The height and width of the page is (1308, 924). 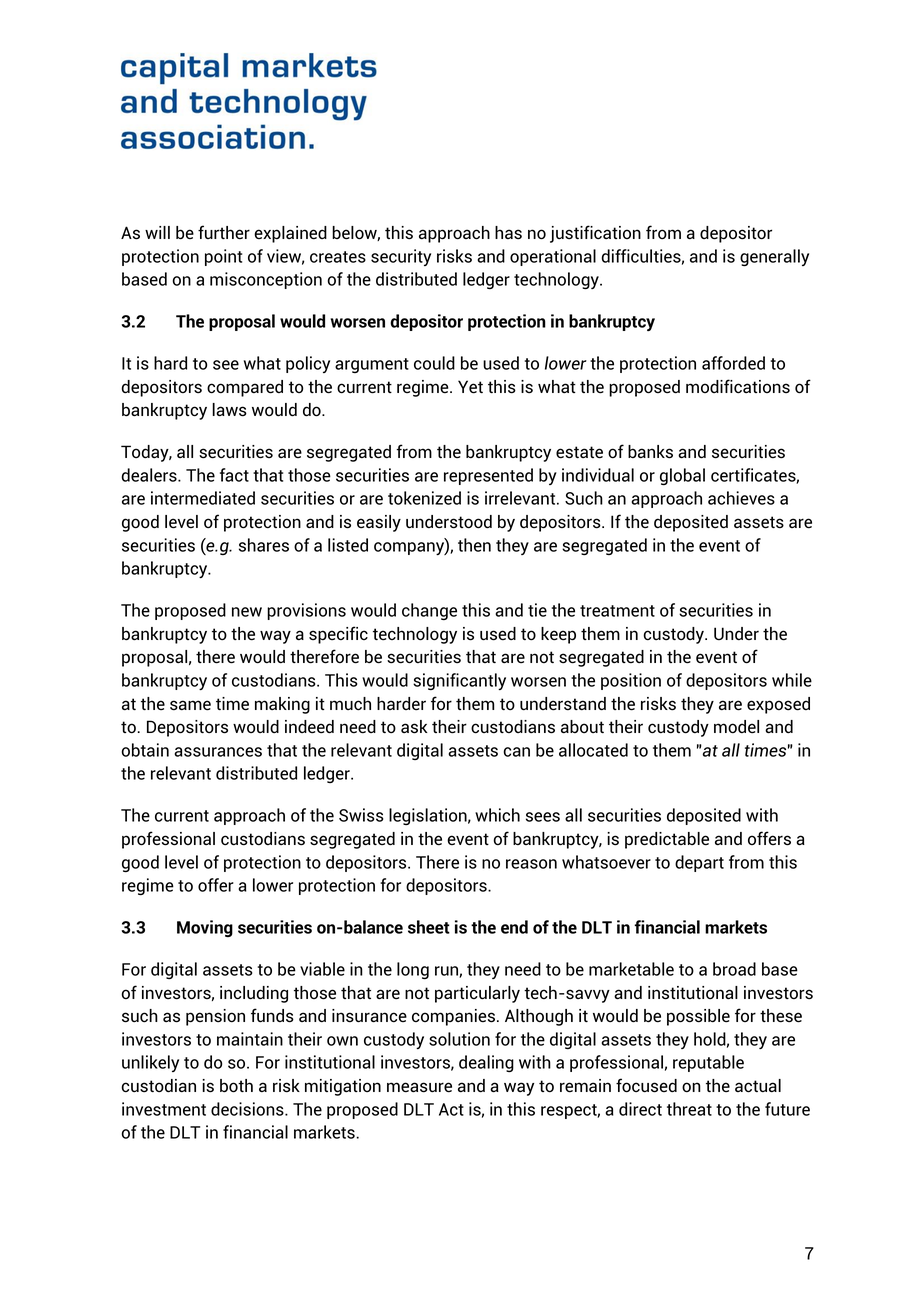 What do you see at coordinates (488, 476) in the page?
I see `represented` at bounding box center [488, 476].
